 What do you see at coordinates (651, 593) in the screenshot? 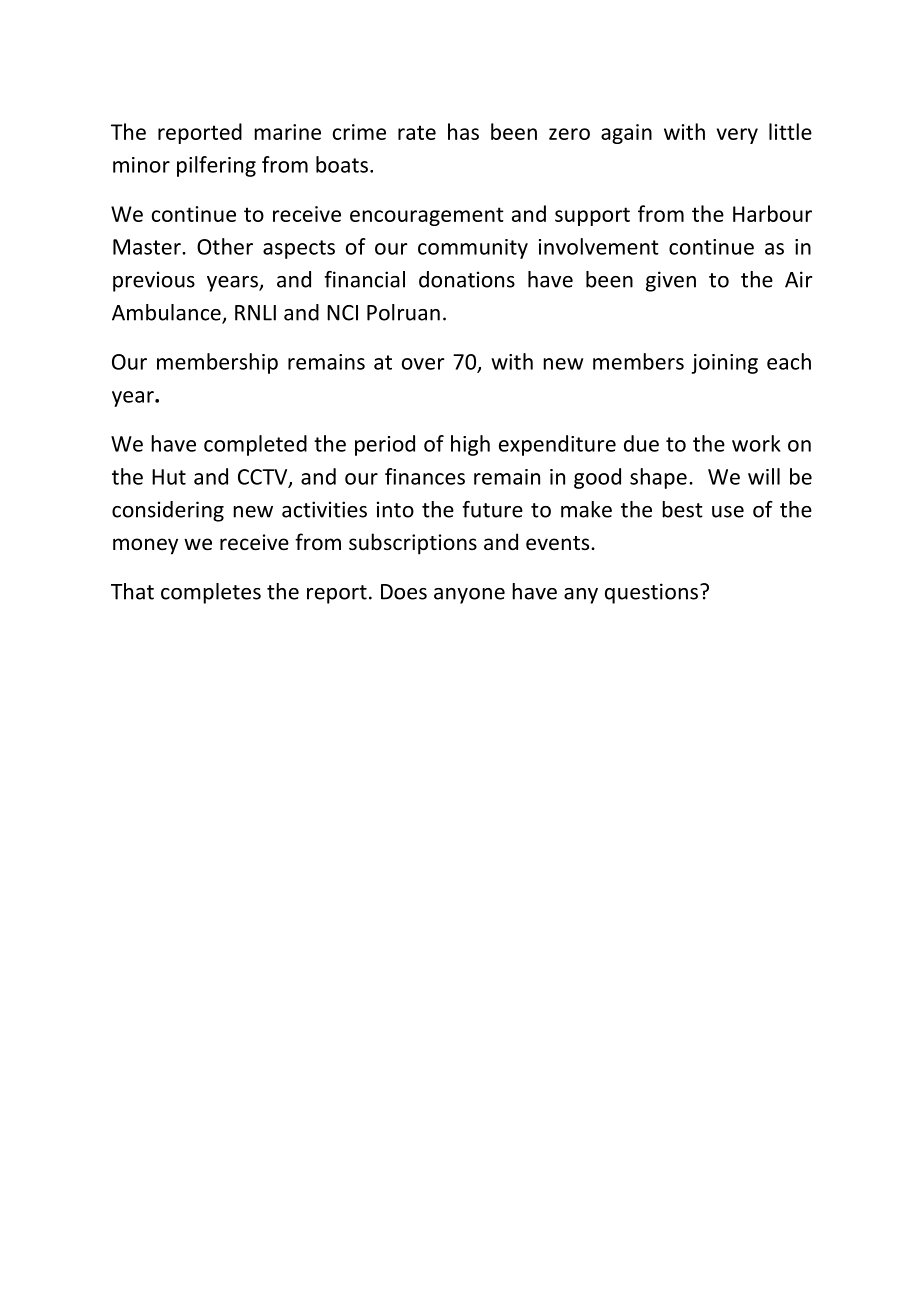
I see `questions` at bounding box center [651, 593].
